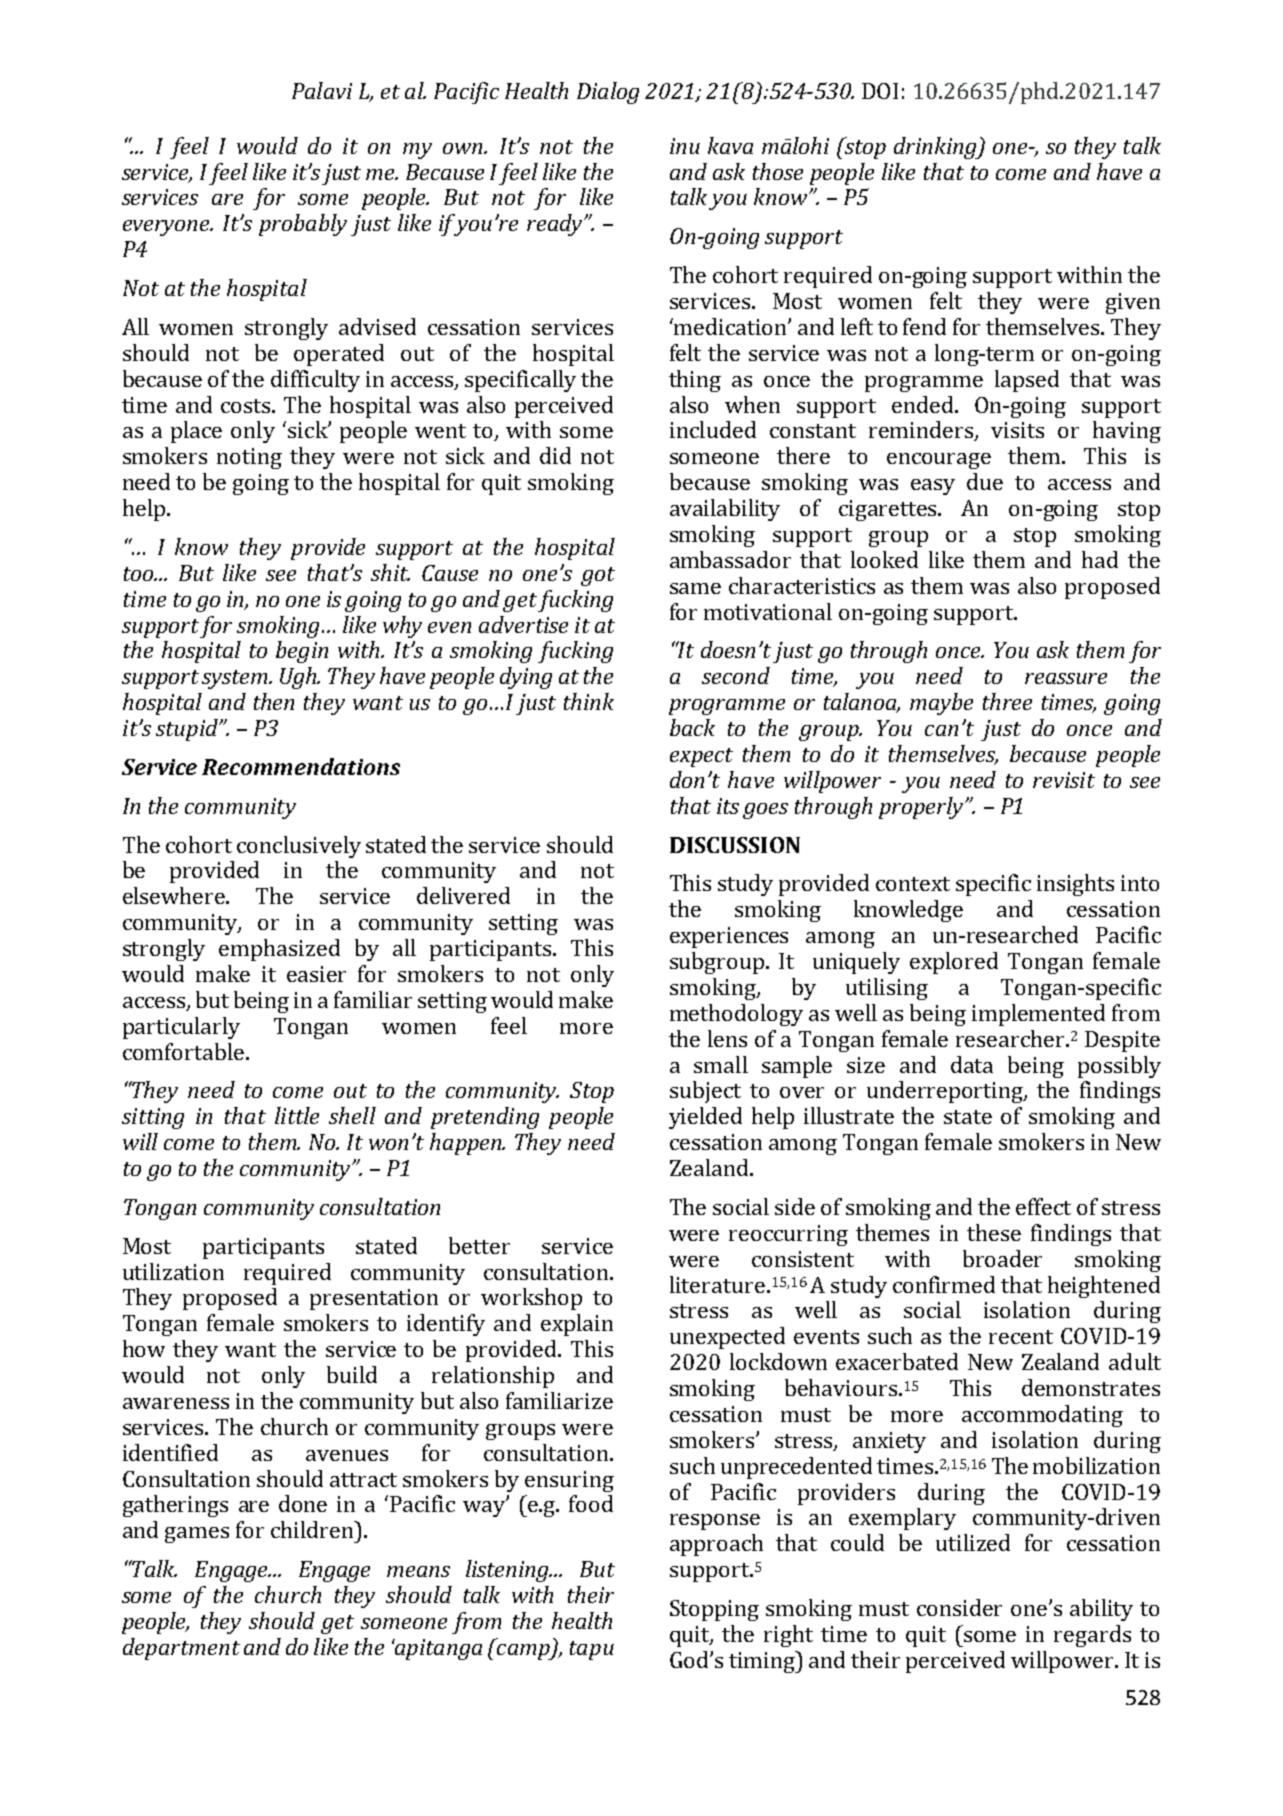  Describe the element at coordinates (181, 1649) in the screenshot. I see `department` at that location.
